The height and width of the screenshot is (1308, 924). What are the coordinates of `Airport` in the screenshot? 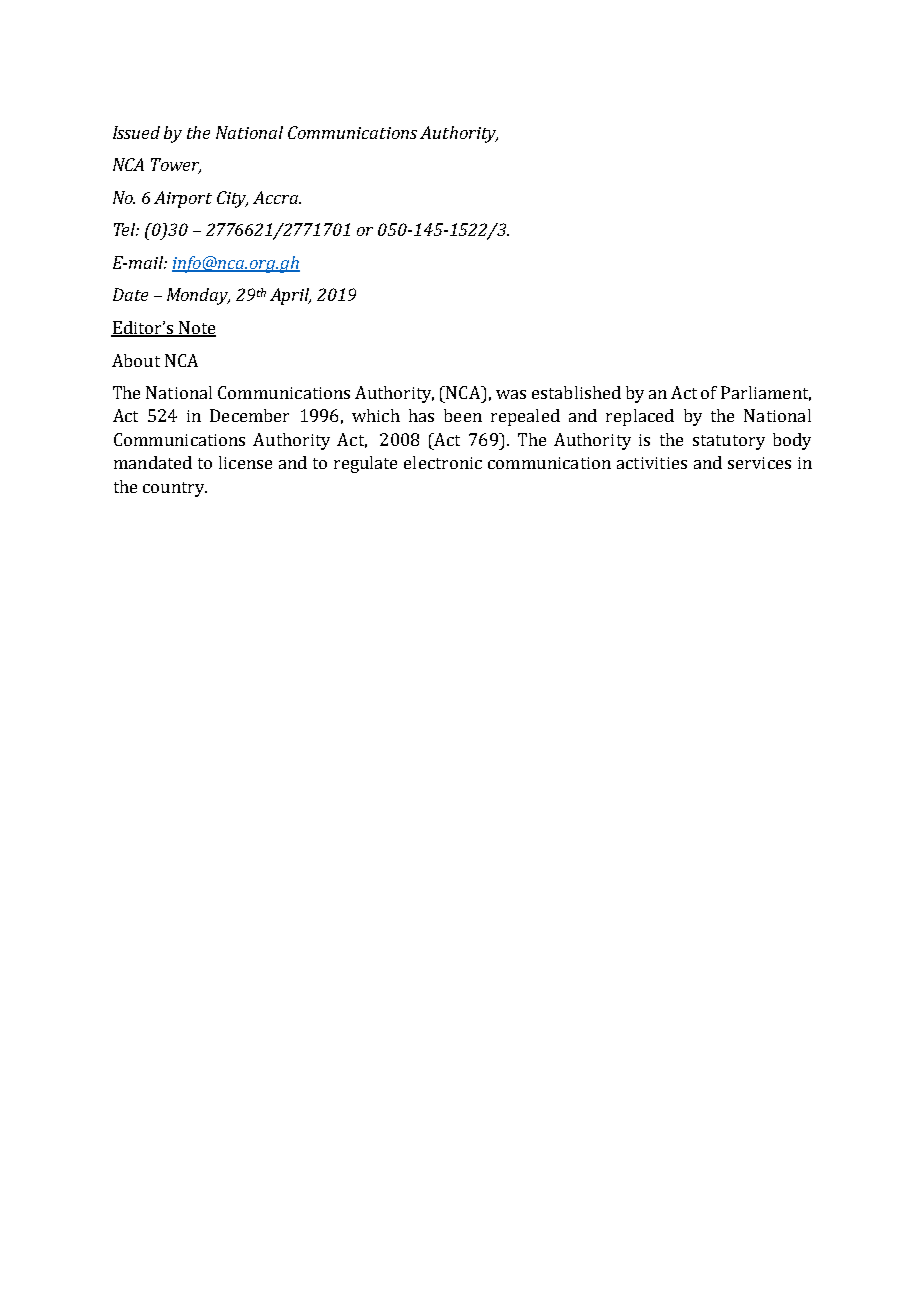 It's located at (183, 199).
